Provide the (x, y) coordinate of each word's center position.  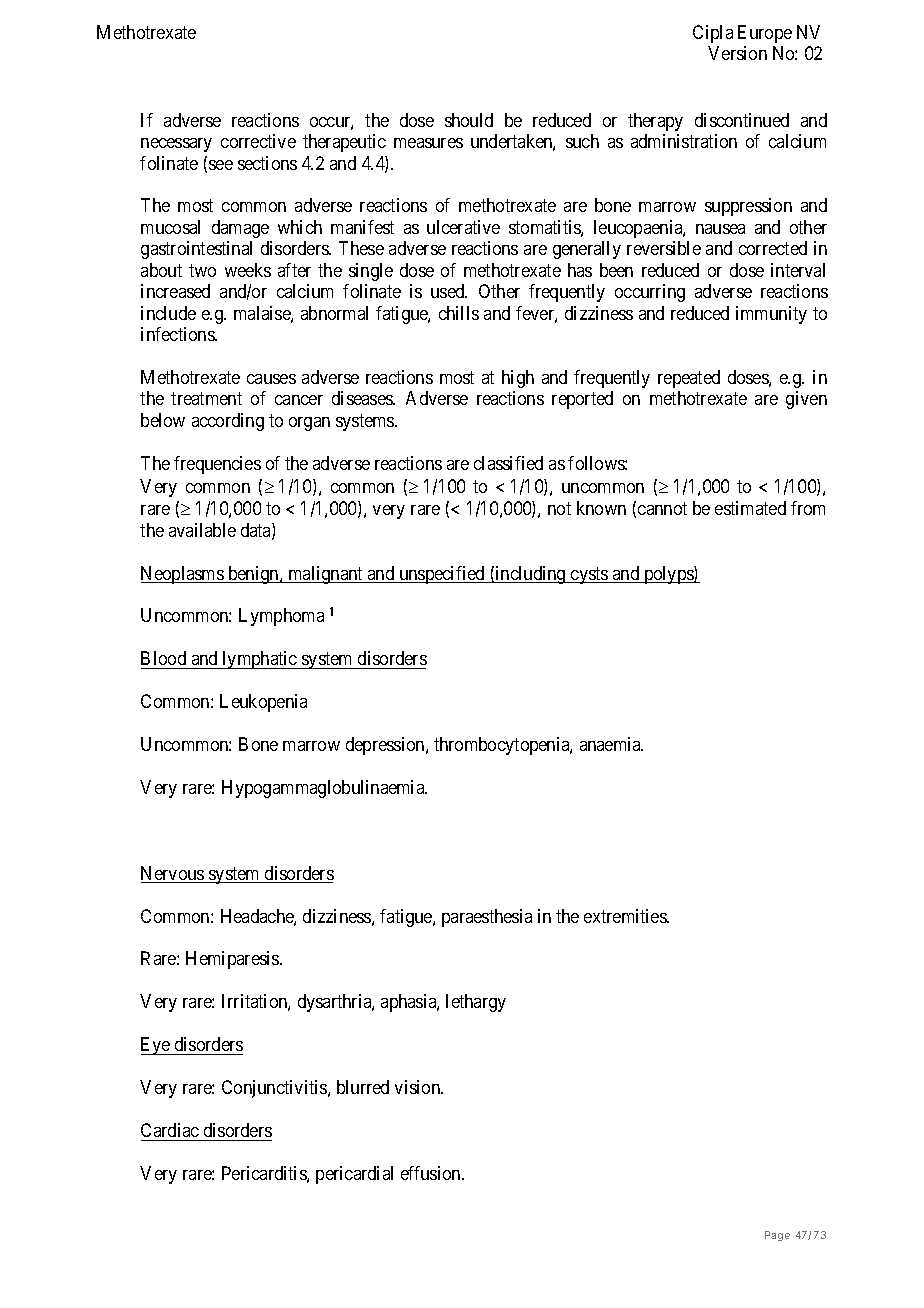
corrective (258, 141)
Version (737, 53)
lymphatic (260, 660)
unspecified (442, 575)
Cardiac (170, 1130)
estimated (750, 508)
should (469, 120)
